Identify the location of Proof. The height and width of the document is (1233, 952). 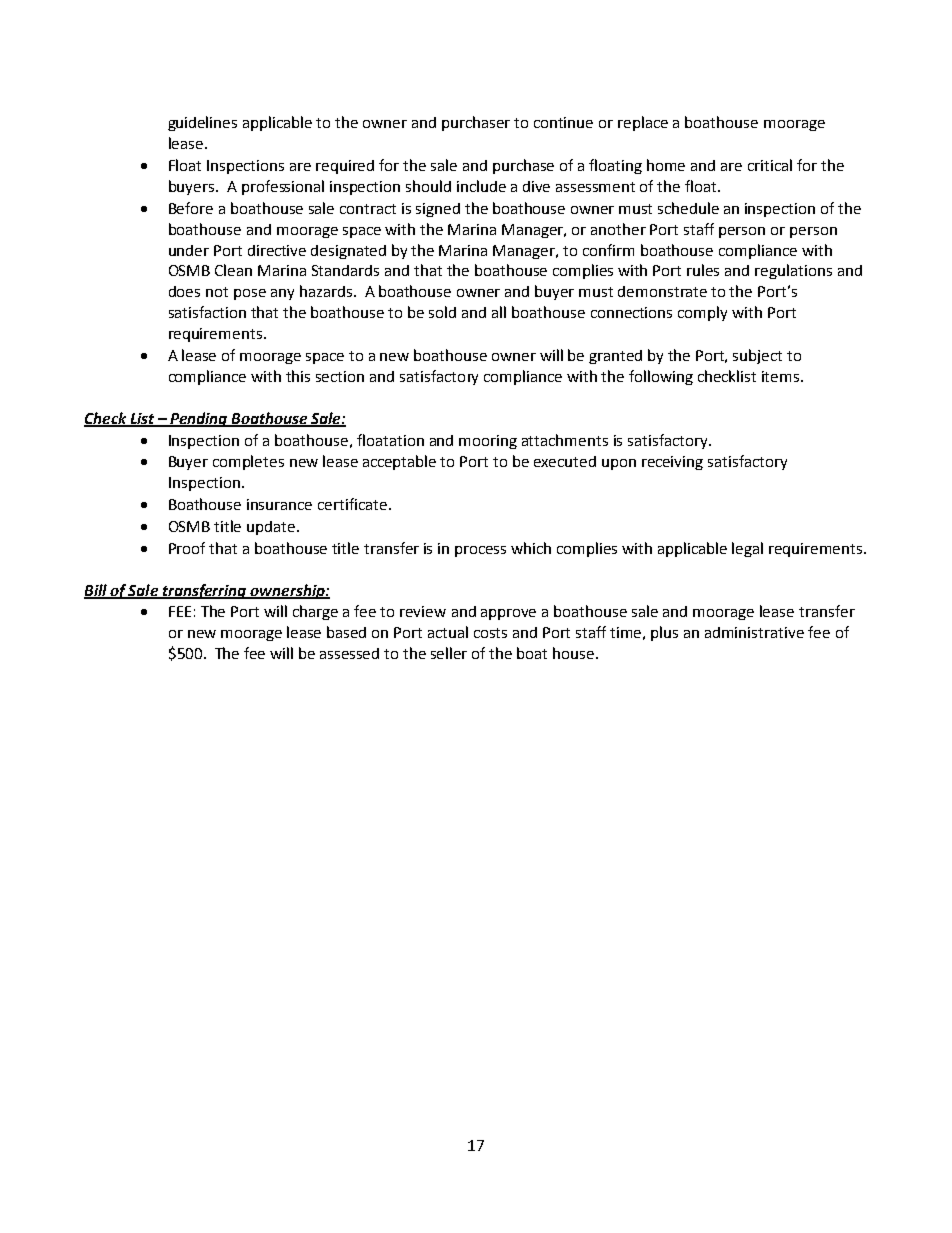
(187, 548).
